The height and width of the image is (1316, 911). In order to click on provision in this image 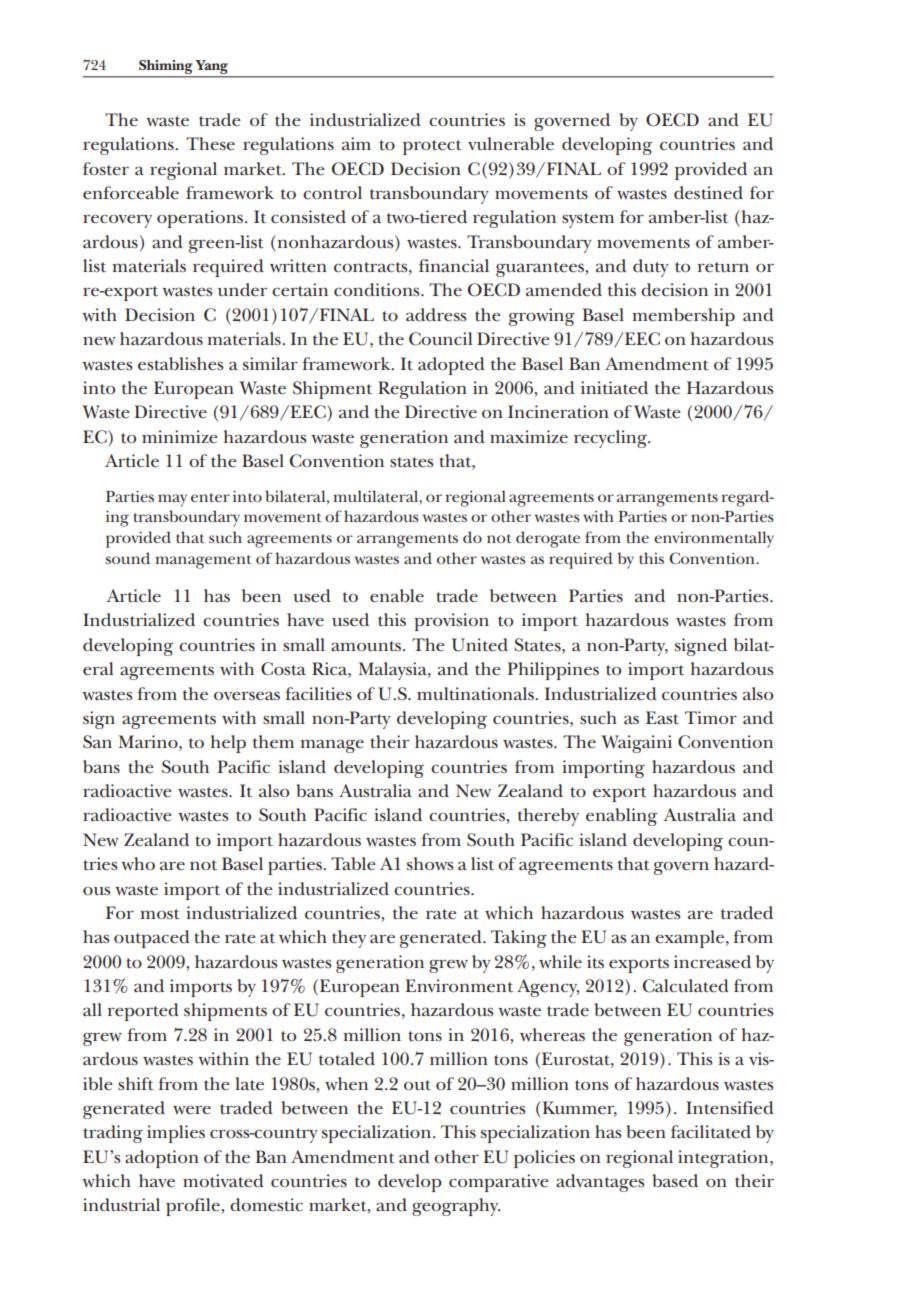, I will do `click(451, 622)`.
